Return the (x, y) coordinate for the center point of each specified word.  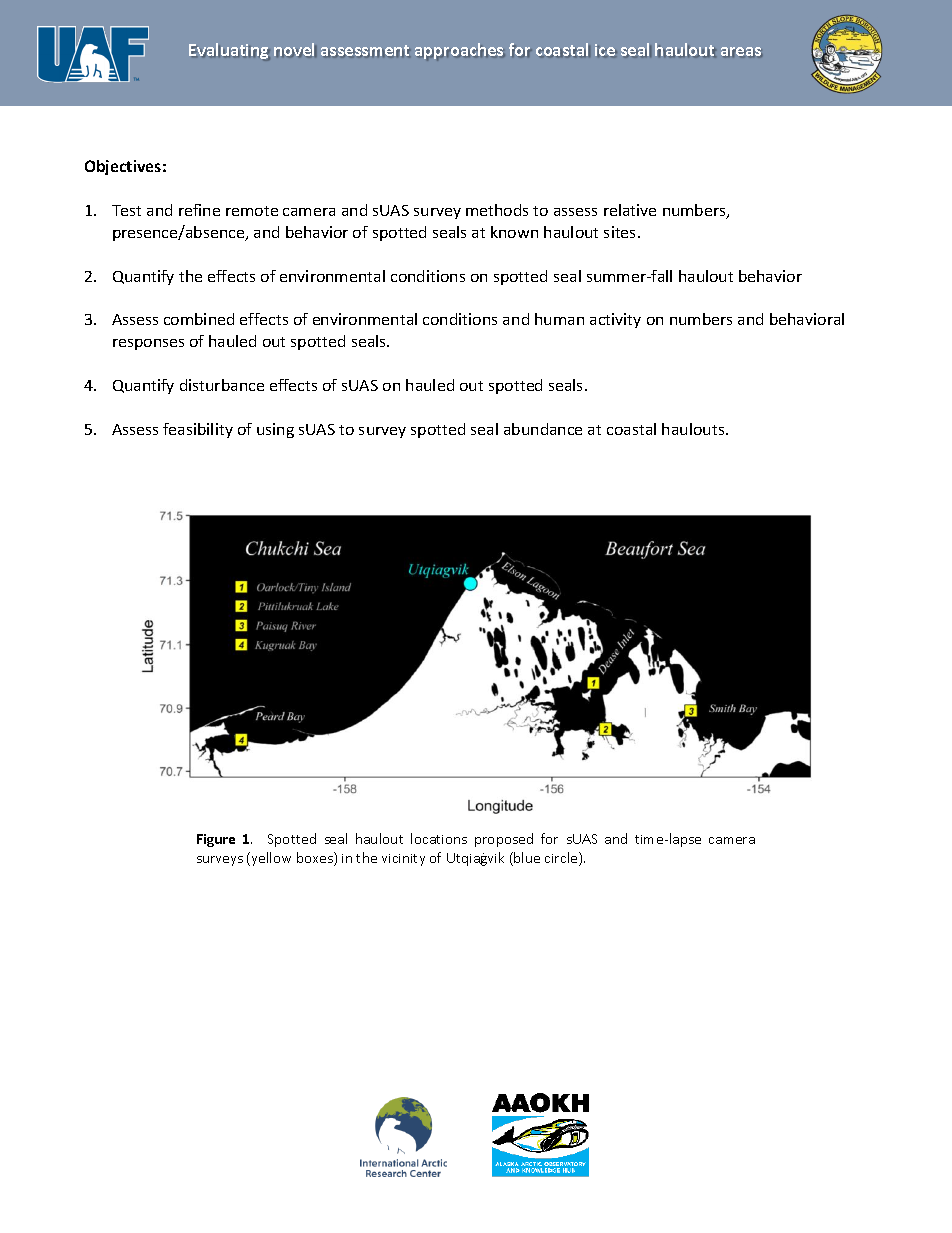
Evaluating (229, 51)
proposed (504, 840)
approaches (460, 51)
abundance (543, 429)
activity (615, 320)
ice (606, 50)
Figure (216, 840)
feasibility (198, 430)
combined (199, 319)
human (559, 319)
